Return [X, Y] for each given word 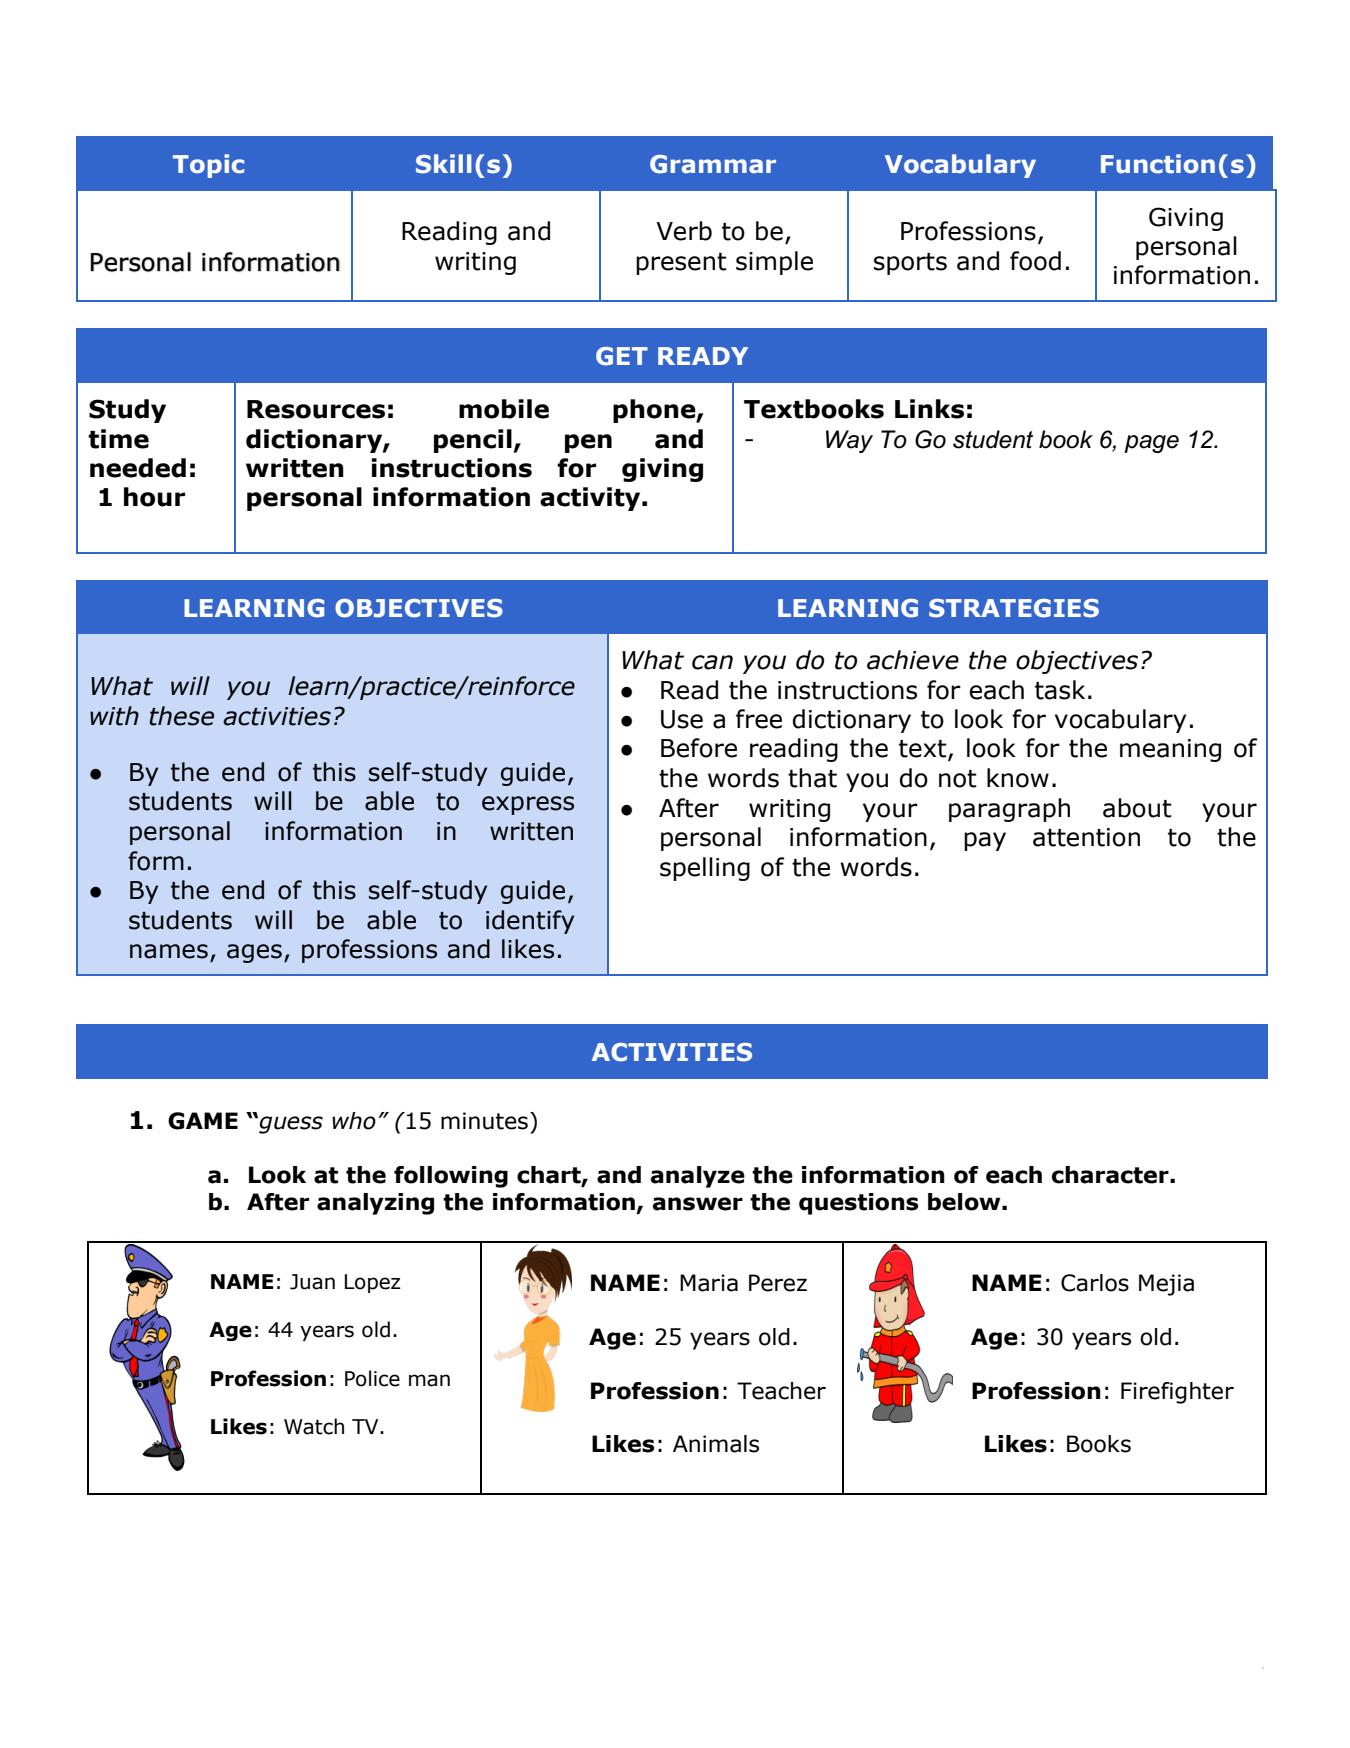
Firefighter [1177, 1393]
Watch [314, 1426]
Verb [684, 231]
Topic [208, 166]
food [1035, 261]
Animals [716, 1444]
